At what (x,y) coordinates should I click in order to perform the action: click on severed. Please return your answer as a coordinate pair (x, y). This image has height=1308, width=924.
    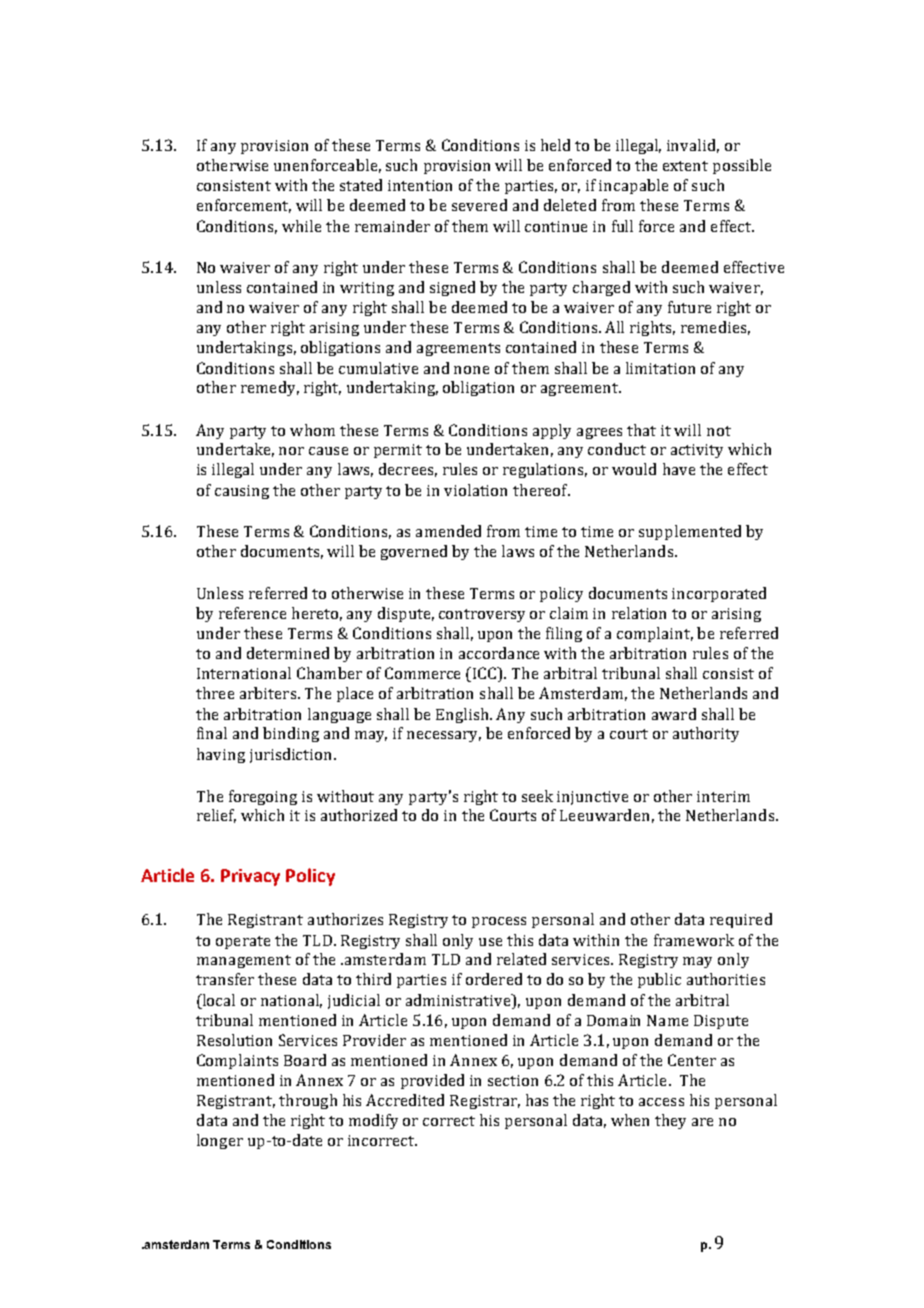
    Looking at the image, I should click on (479, 205).
